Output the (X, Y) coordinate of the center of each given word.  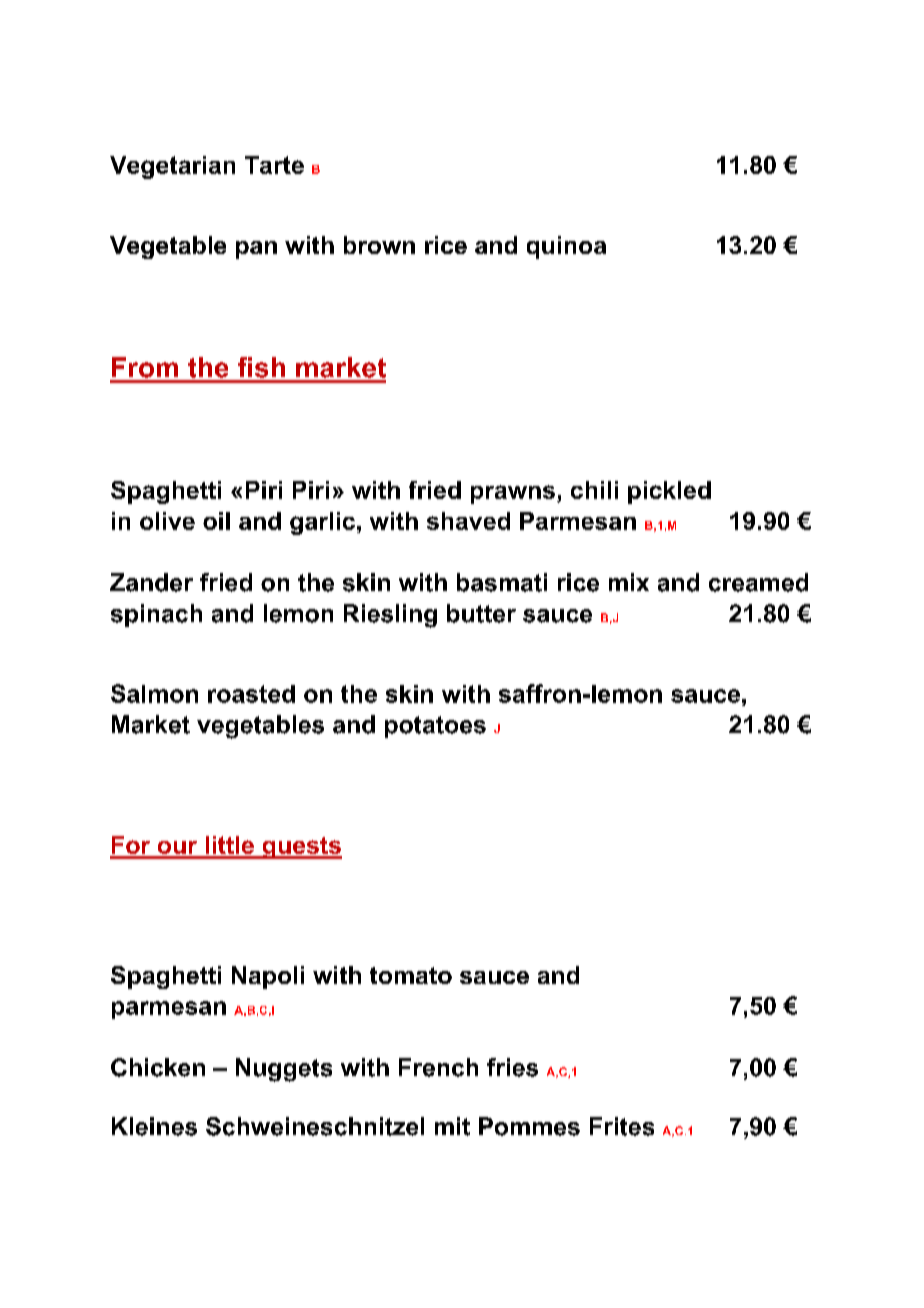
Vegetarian (172, 167)
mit (452, 1126)
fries (512, 1067)
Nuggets (284, 1070)
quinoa (566, 247)
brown (379, 245)
